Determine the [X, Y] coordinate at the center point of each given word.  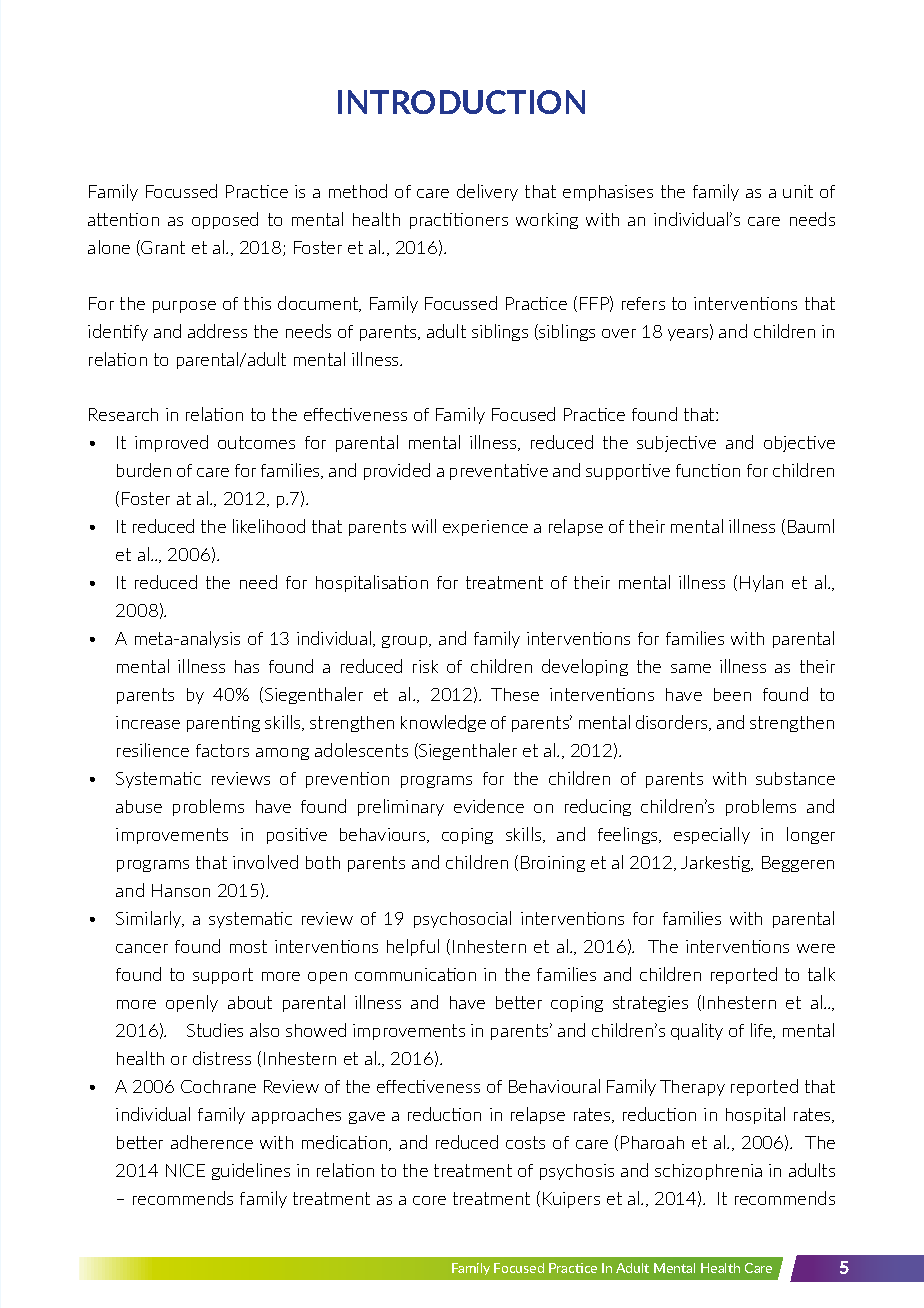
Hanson [181, 890]
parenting [223, 724]
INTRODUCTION [461, 102]
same [691, 668]
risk [425, 666]
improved [171, 443]
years [689, 335]
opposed [225, 220]
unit [798, 191]
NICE [185, 1170]
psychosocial [462, 919]
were [816, 948]
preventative [499, 472]
